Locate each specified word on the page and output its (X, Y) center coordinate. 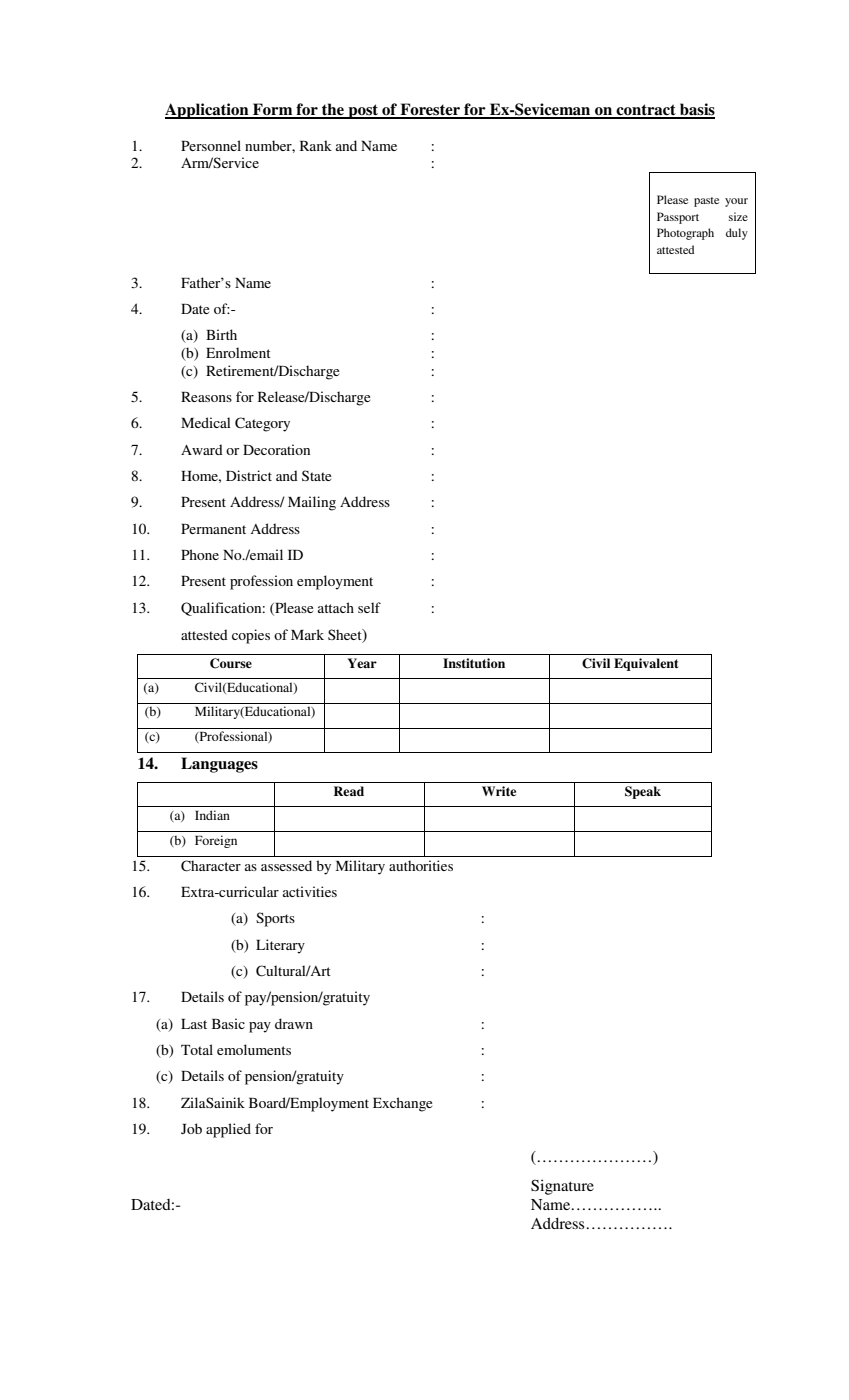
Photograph (685, 234)
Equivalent (646, 664)
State (316, 475)
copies (251, 636)
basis (696, 110)
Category (262, 424)
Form (273, 110)
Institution (474, 663)
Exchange (402, 1104)
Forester (430, 110)
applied (228, 1130)
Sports (275, 919)
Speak (643, 792)
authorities (421, 865)
